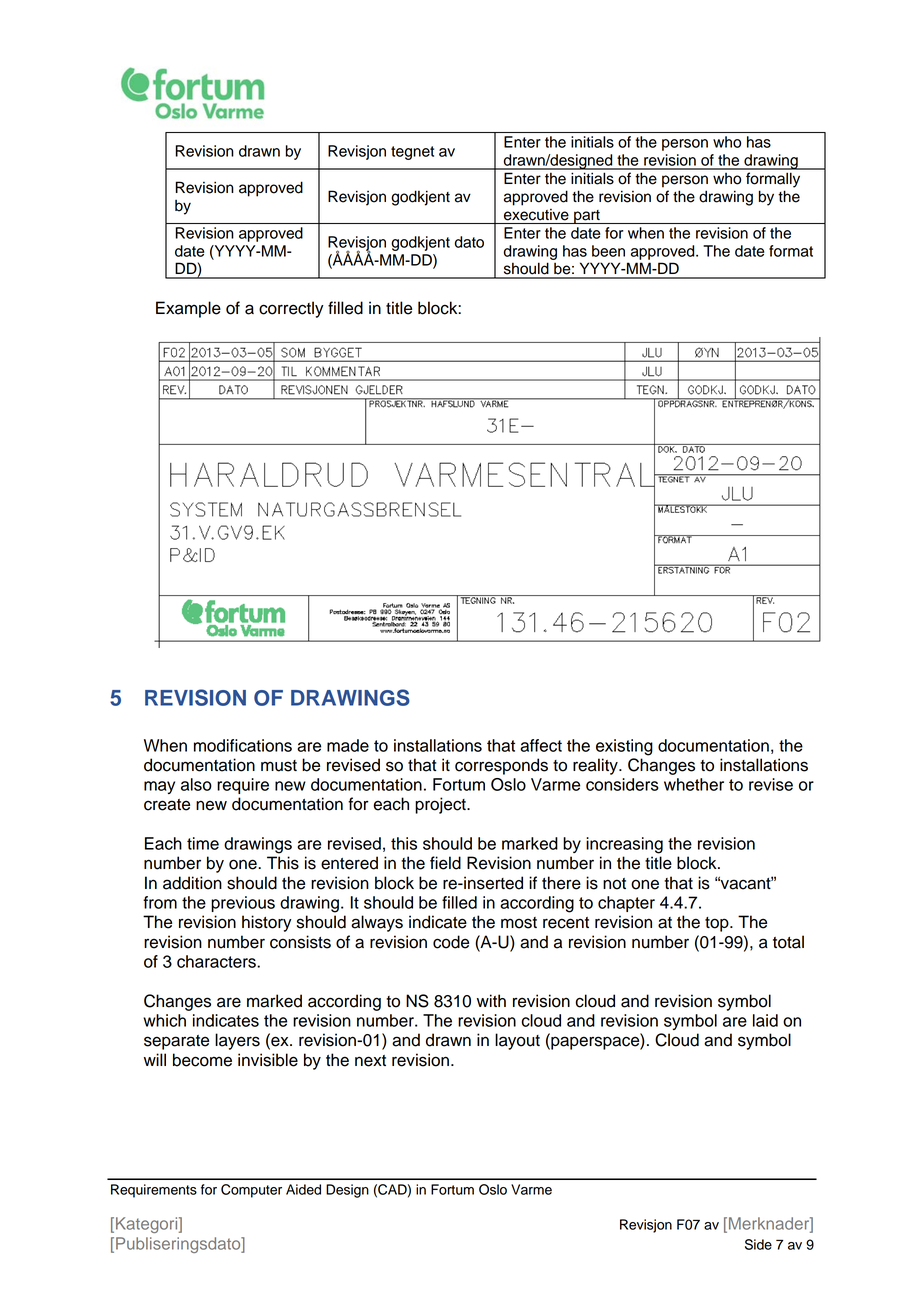 The width and height of the image is (924, 1308). What do you see at coordinates (517, 1041) in the image?
I see `layout` at bounding box center [517, 1041].
